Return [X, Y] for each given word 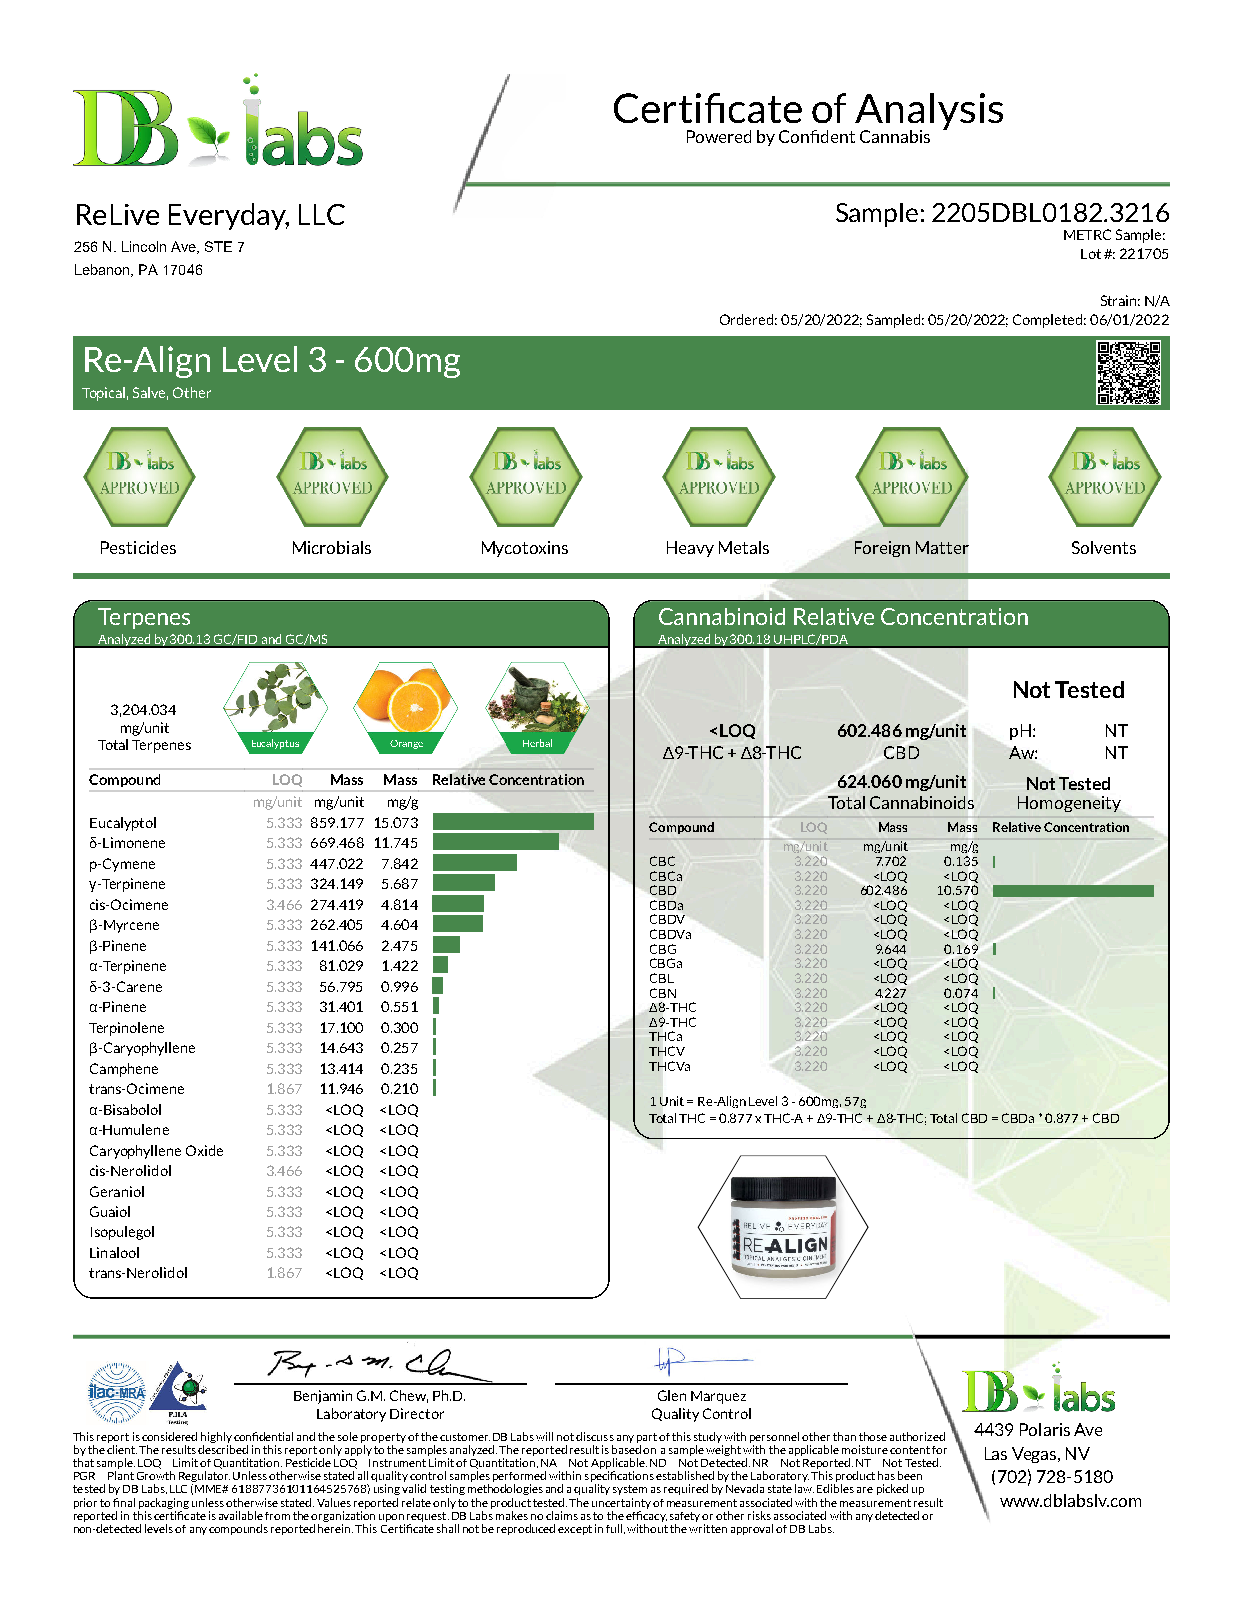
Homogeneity [1069, 804]
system [630, 1490]
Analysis [929, 112]
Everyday [229, 216]
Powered [719, 136]
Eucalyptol [123, 824]
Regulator [204, 1478]
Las [996, 1453]
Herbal [537, 743]
